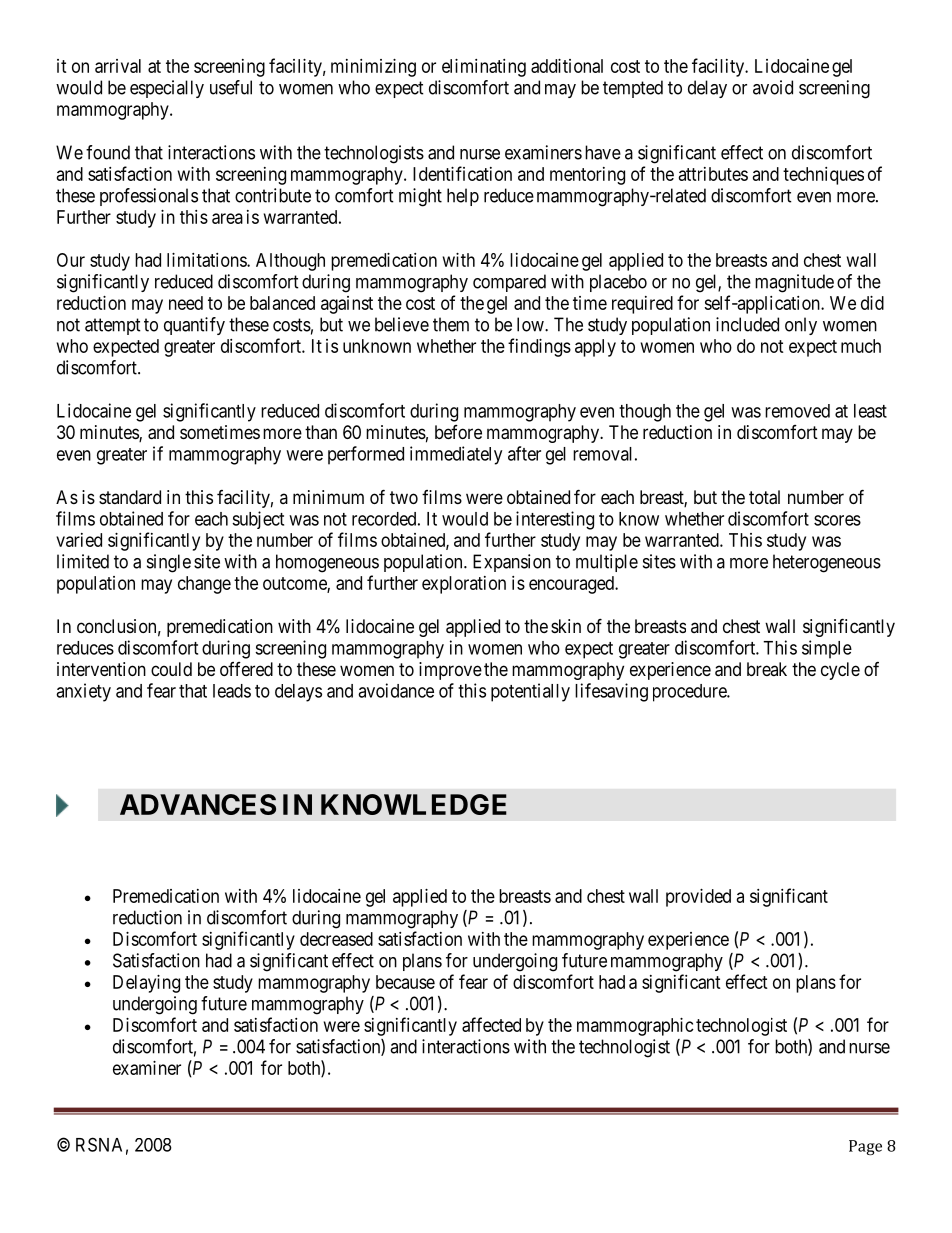 This image has width=952, height=1233. I want to click on techniques, so click(823, 176).
